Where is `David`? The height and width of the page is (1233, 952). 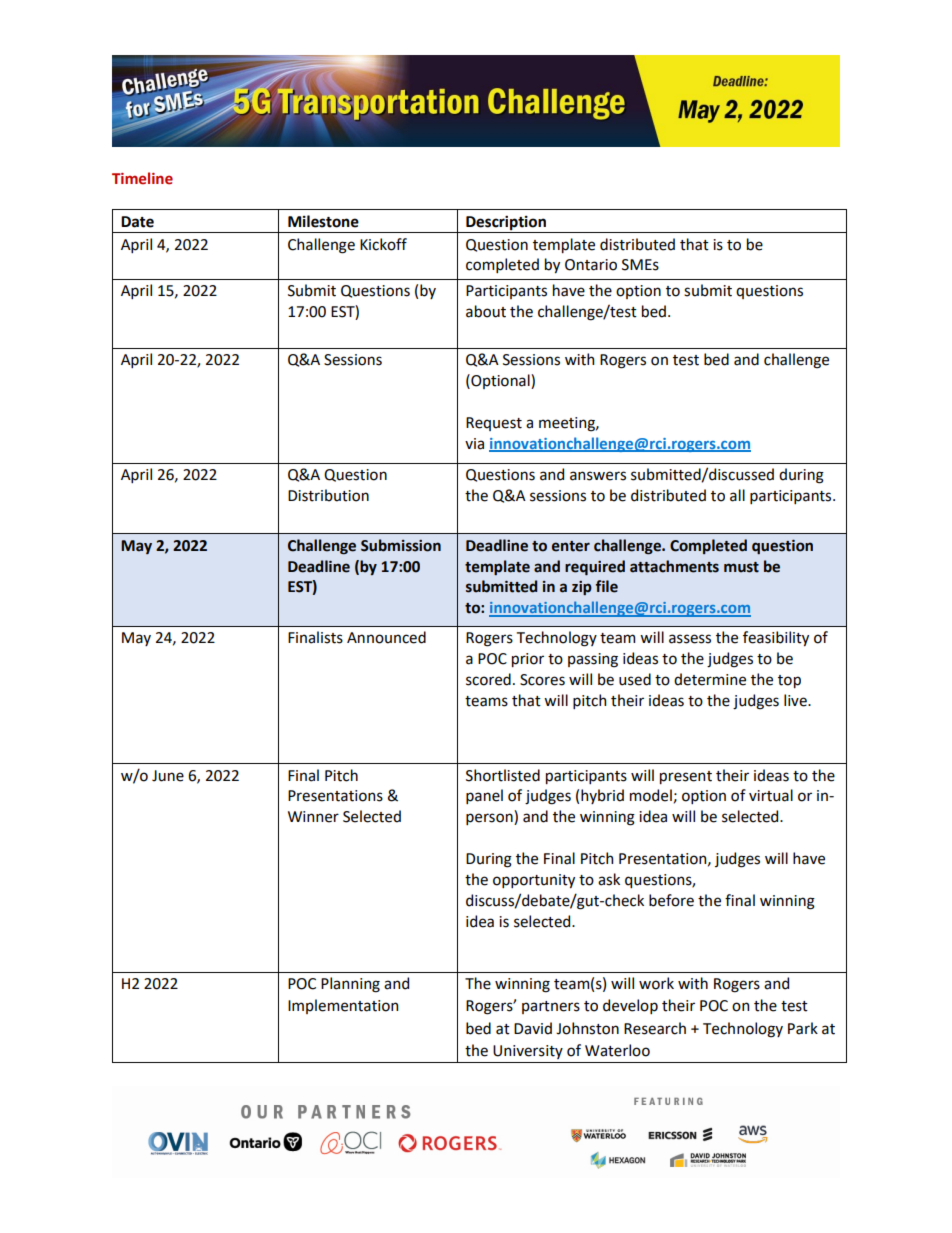
David is located at coordinates (533, 1028).
